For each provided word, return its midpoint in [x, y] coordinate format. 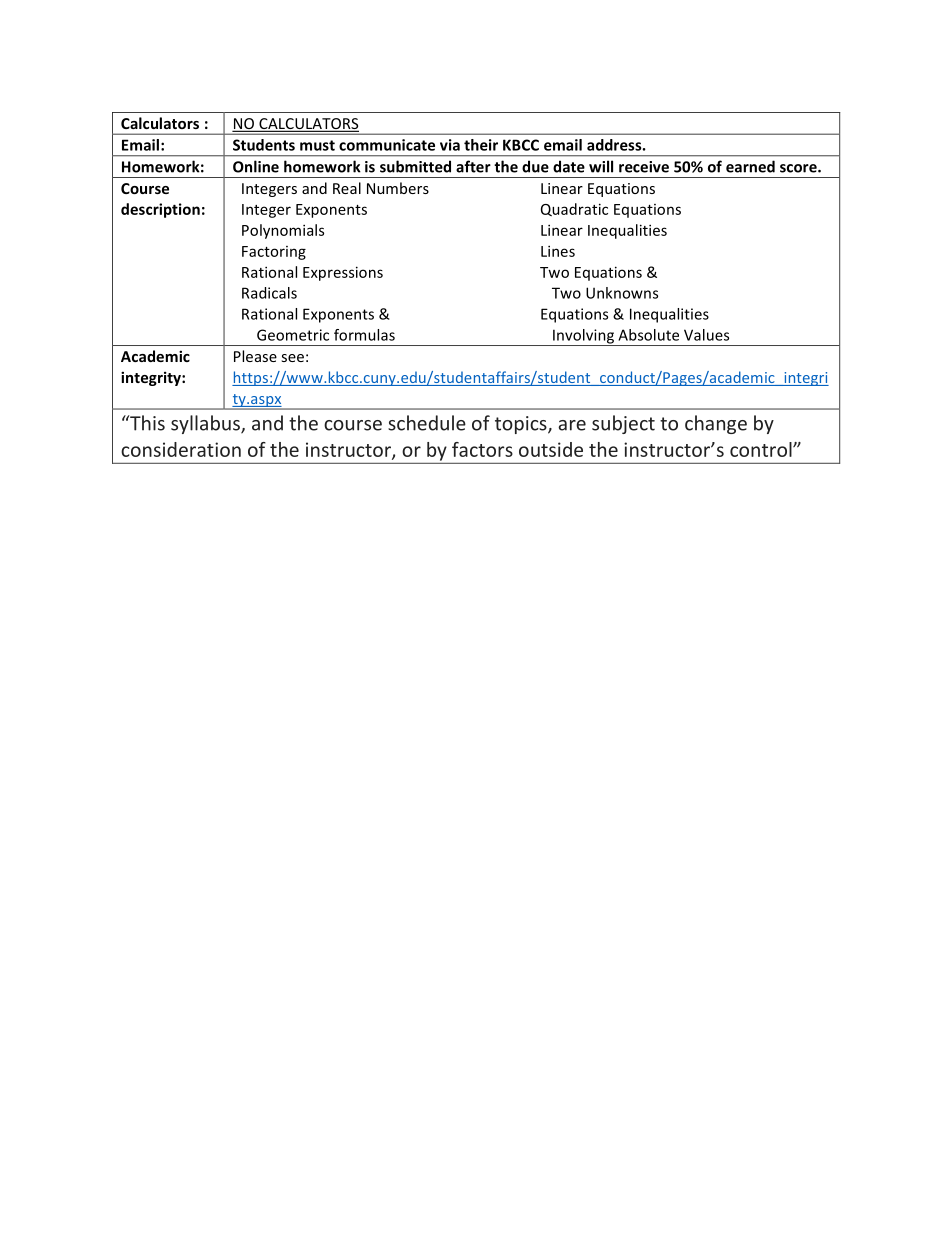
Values [706, 335]
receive [644, 167]
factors [482, 449]
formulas [364, 335]
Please [255, 356]
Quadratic [574, 209]
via [450, 145]
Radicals [269, 293]
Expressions [343, 273]
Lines [558, 251]
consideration [181, 449]
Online [256, 166]
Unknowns [622, 293]
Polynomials [283, 231]
